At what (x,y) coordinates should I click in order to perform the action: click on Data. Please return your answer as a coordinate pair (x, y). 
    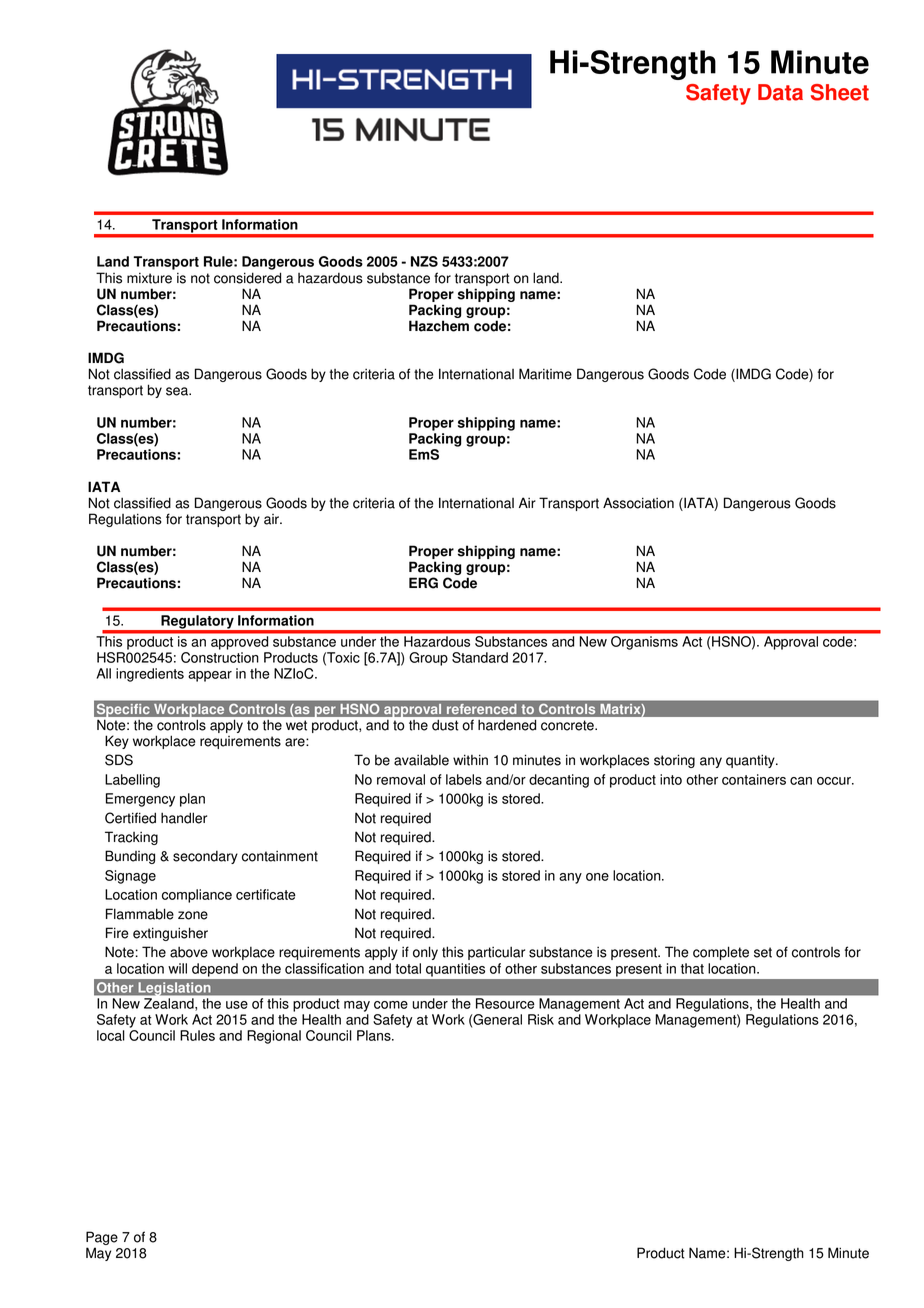
    Looking at the image, I should click on (780, 92).
